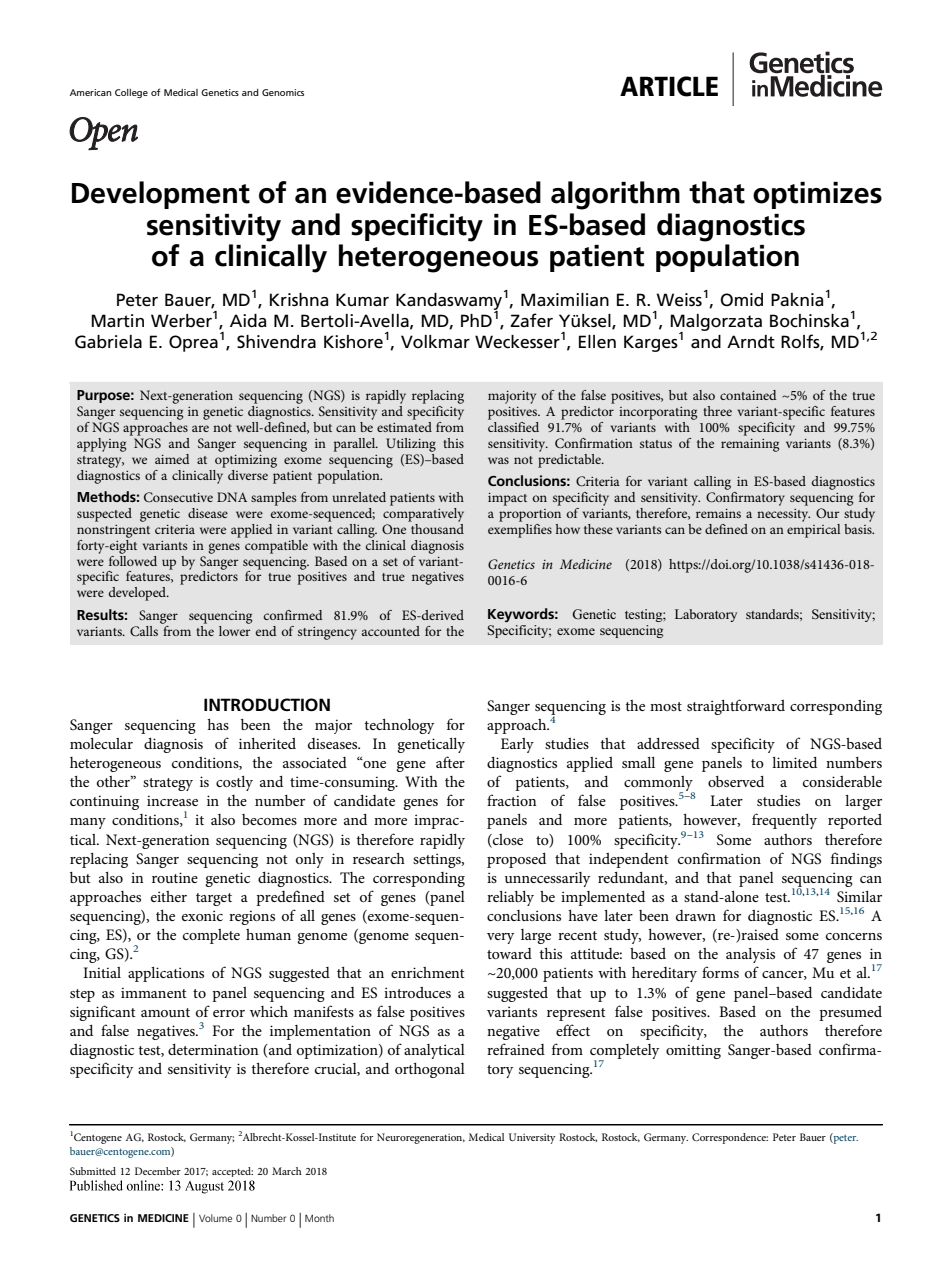 Image resolution: width=952 pixels, height=1265 pixels. Describe the element at coordinates (131, 93) in the screenshot. I see `College` at that location.
